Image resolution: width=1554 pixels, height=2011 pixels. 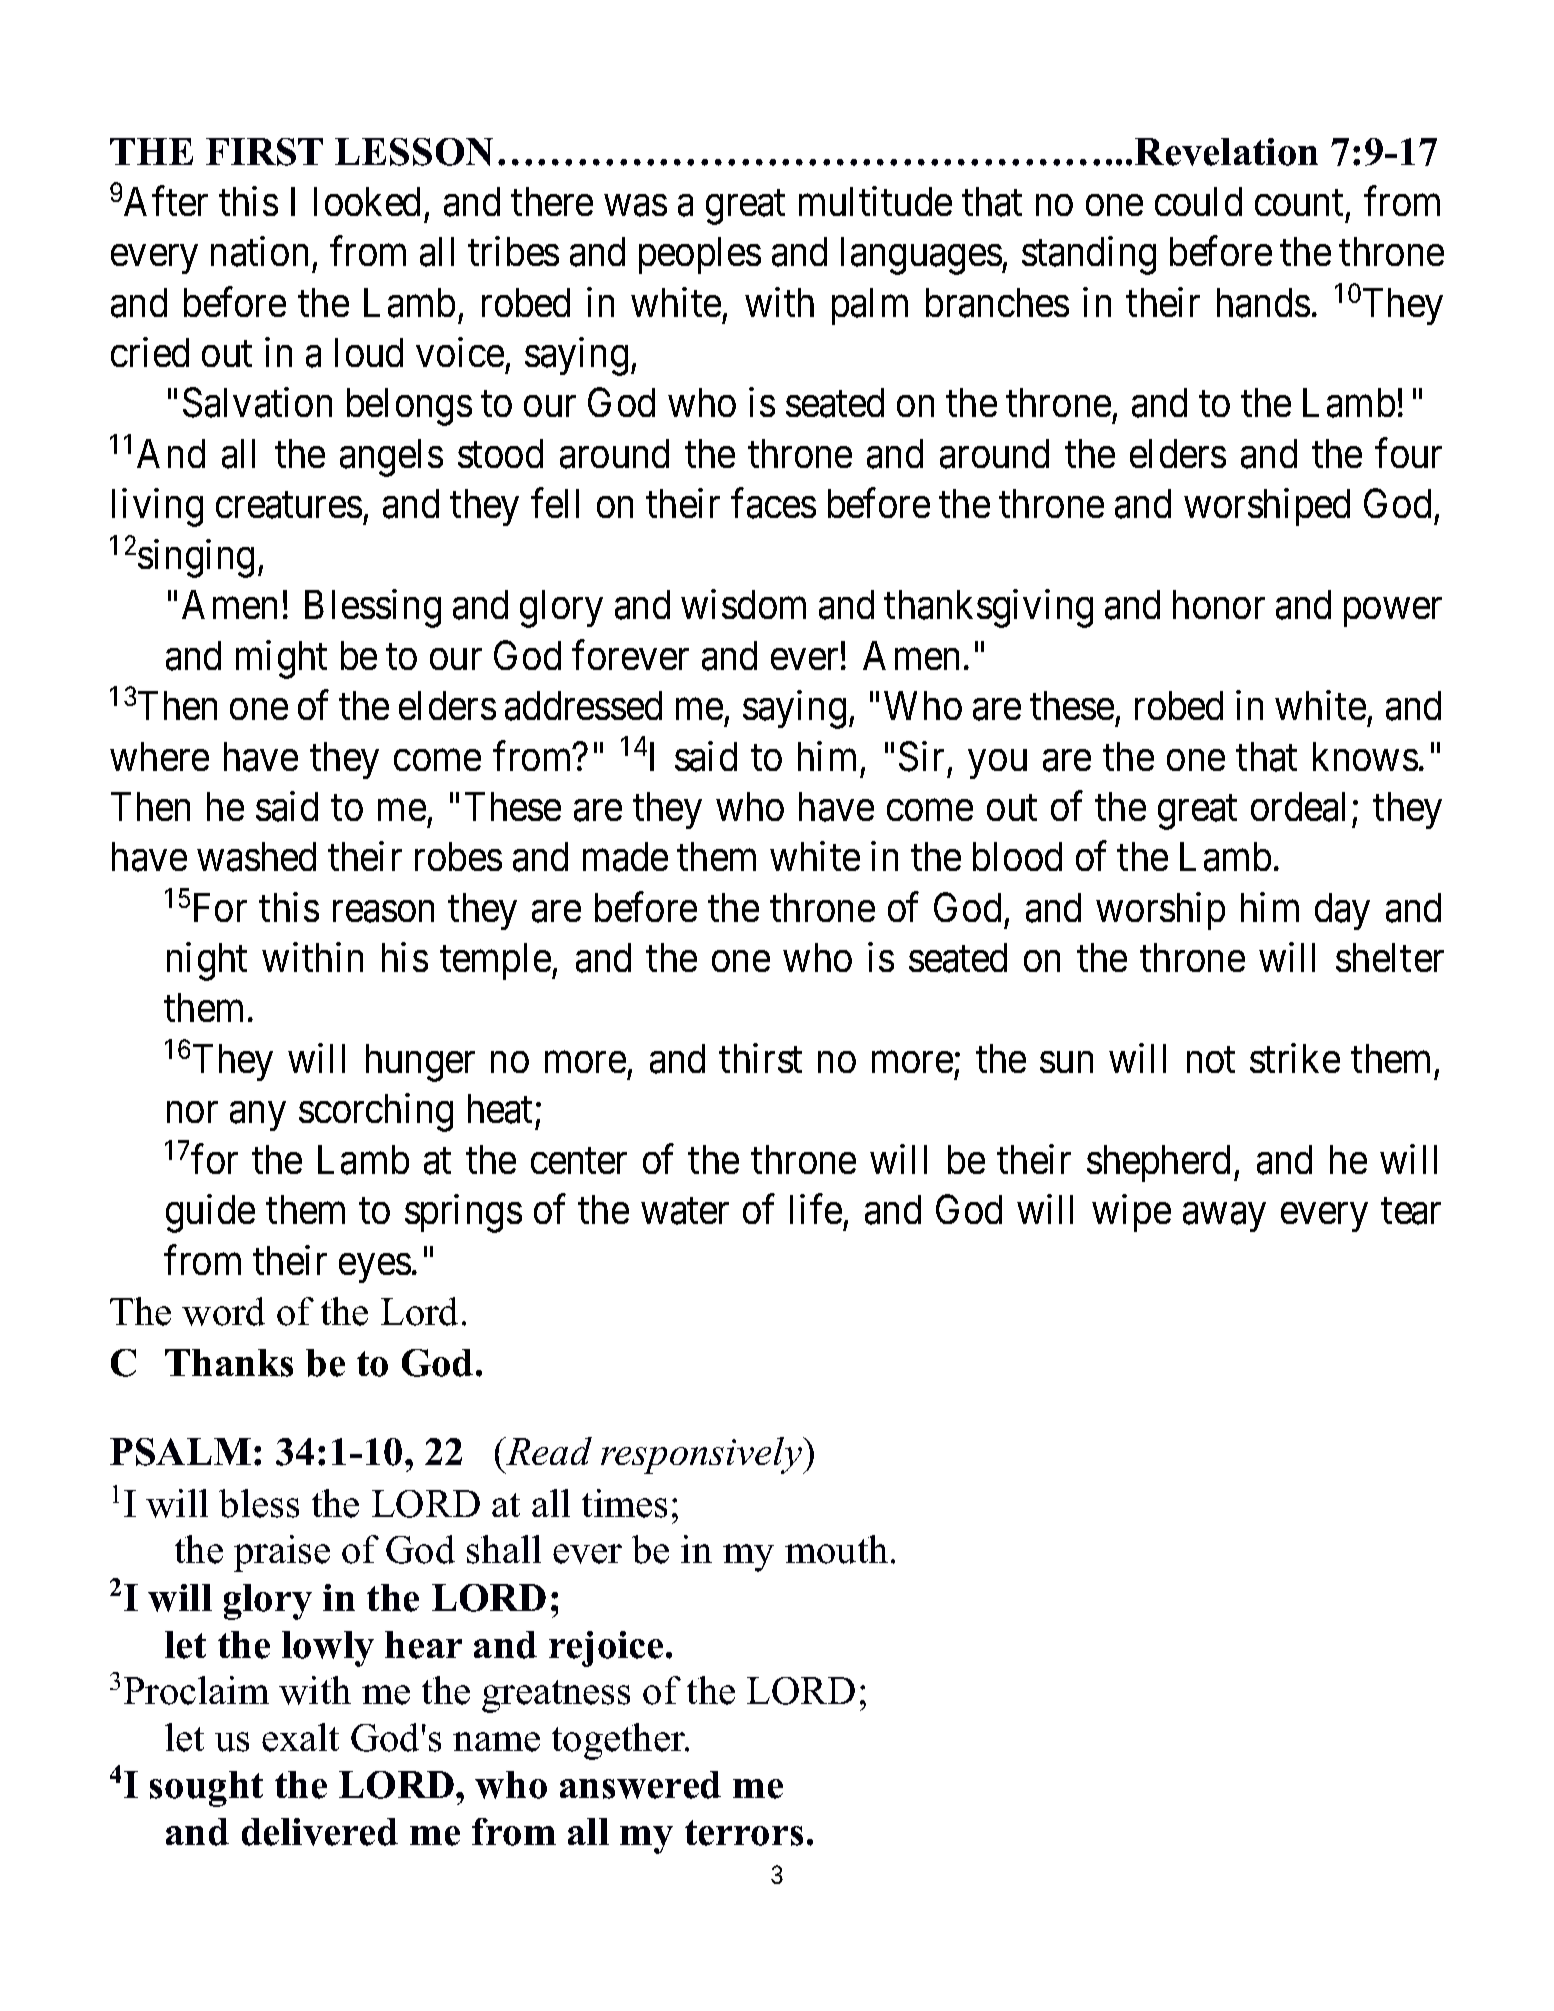 I want to click on washed, so click(x=256, y=857).
